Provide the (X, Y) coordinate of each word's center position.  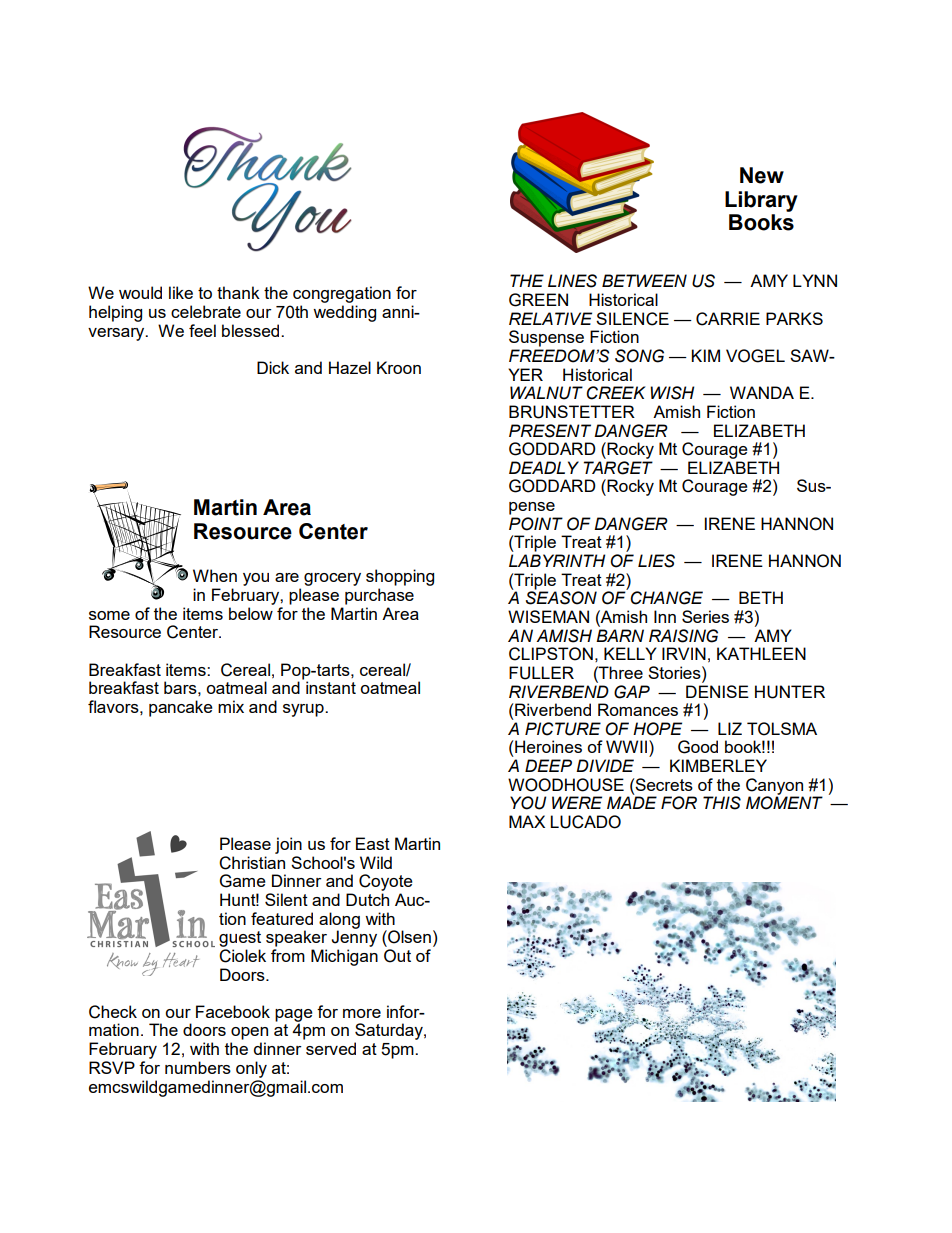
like (181, 292)
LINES (572, 281)
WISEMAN (548, 616)
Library (761, 201)
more (362, 1013)
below (251, 613)
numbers (198, 1067)
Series (705, 616)
